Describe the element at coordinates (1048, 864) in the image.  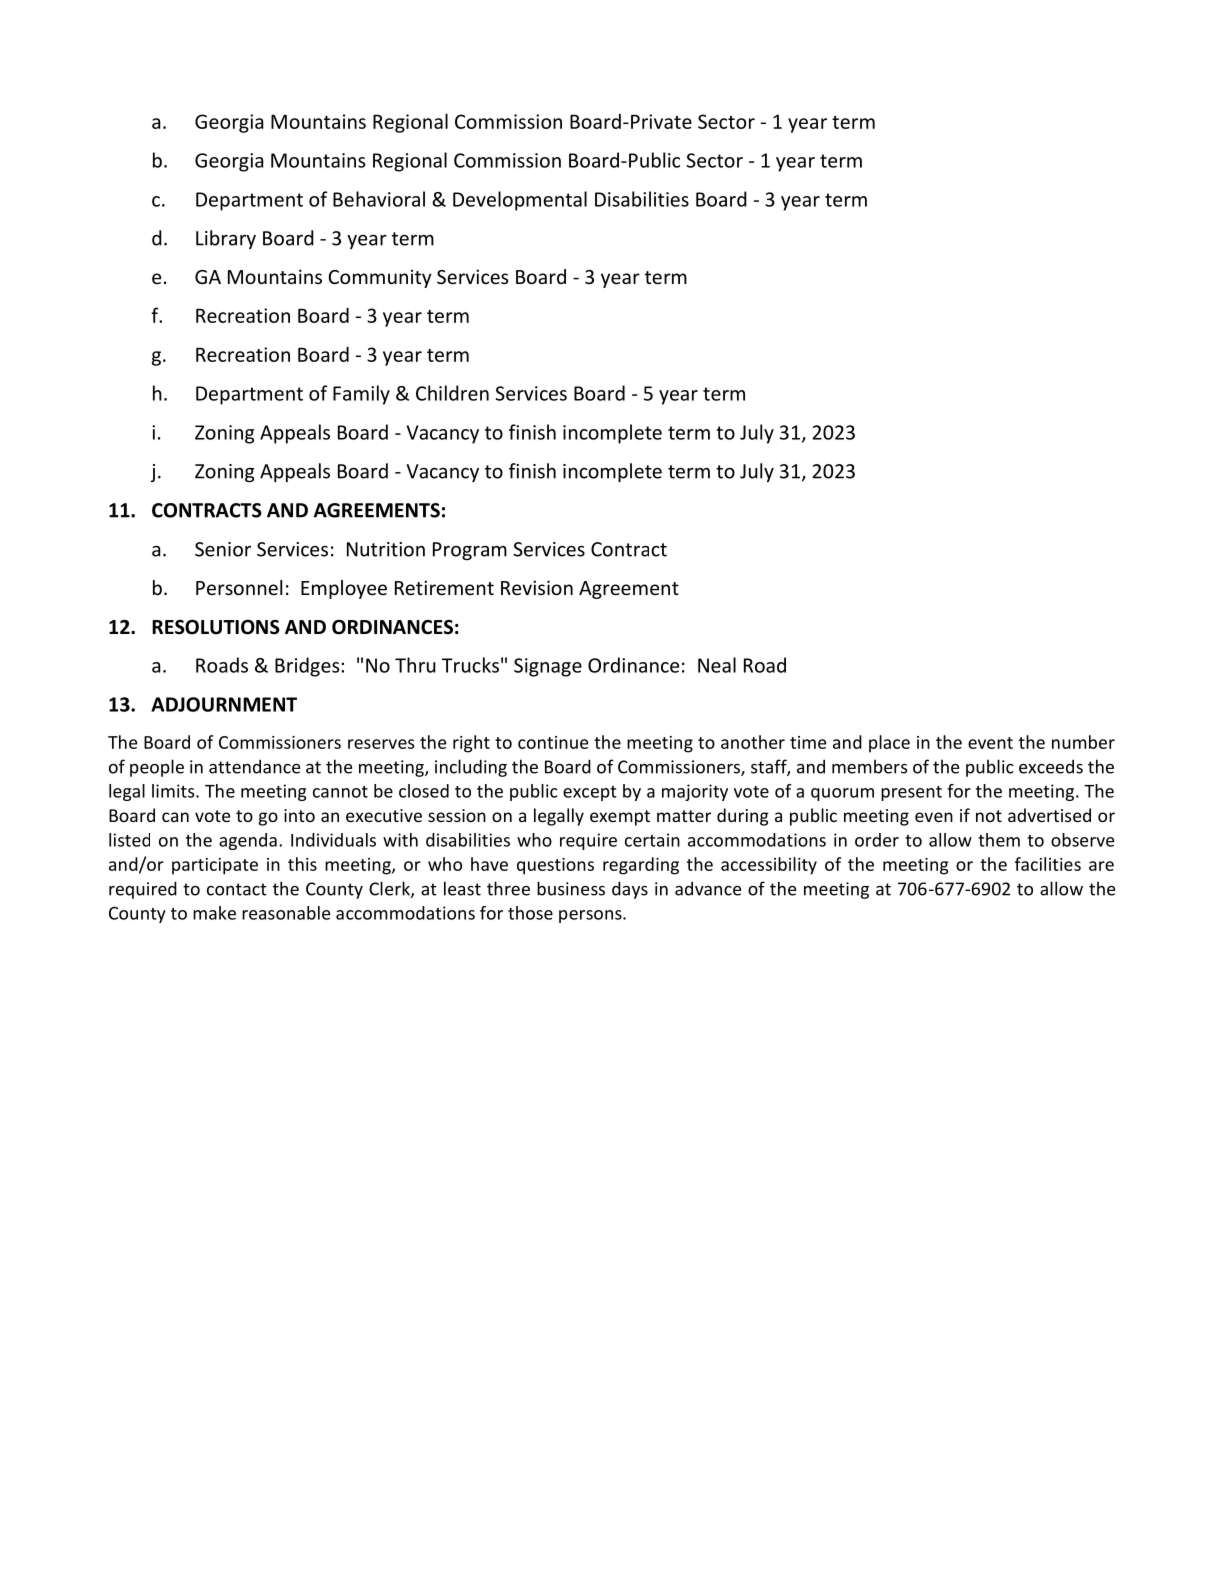
I see `facilities` at that location.
